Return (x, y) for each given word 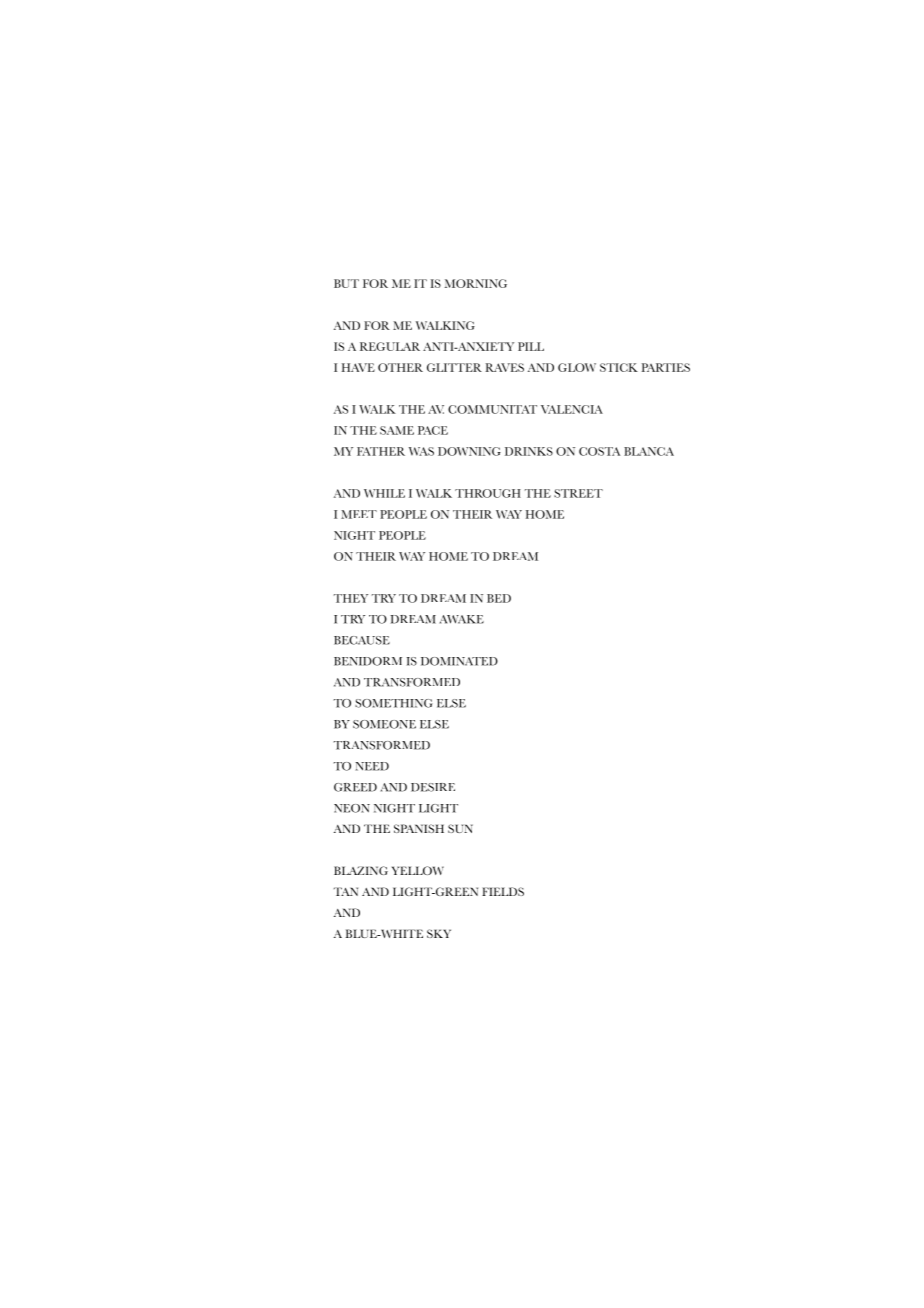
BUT (346, 283)
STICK (619, 367)
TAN (346, 891)
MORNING (476, 283)
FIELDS (503, 891)
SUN (460, 828)
